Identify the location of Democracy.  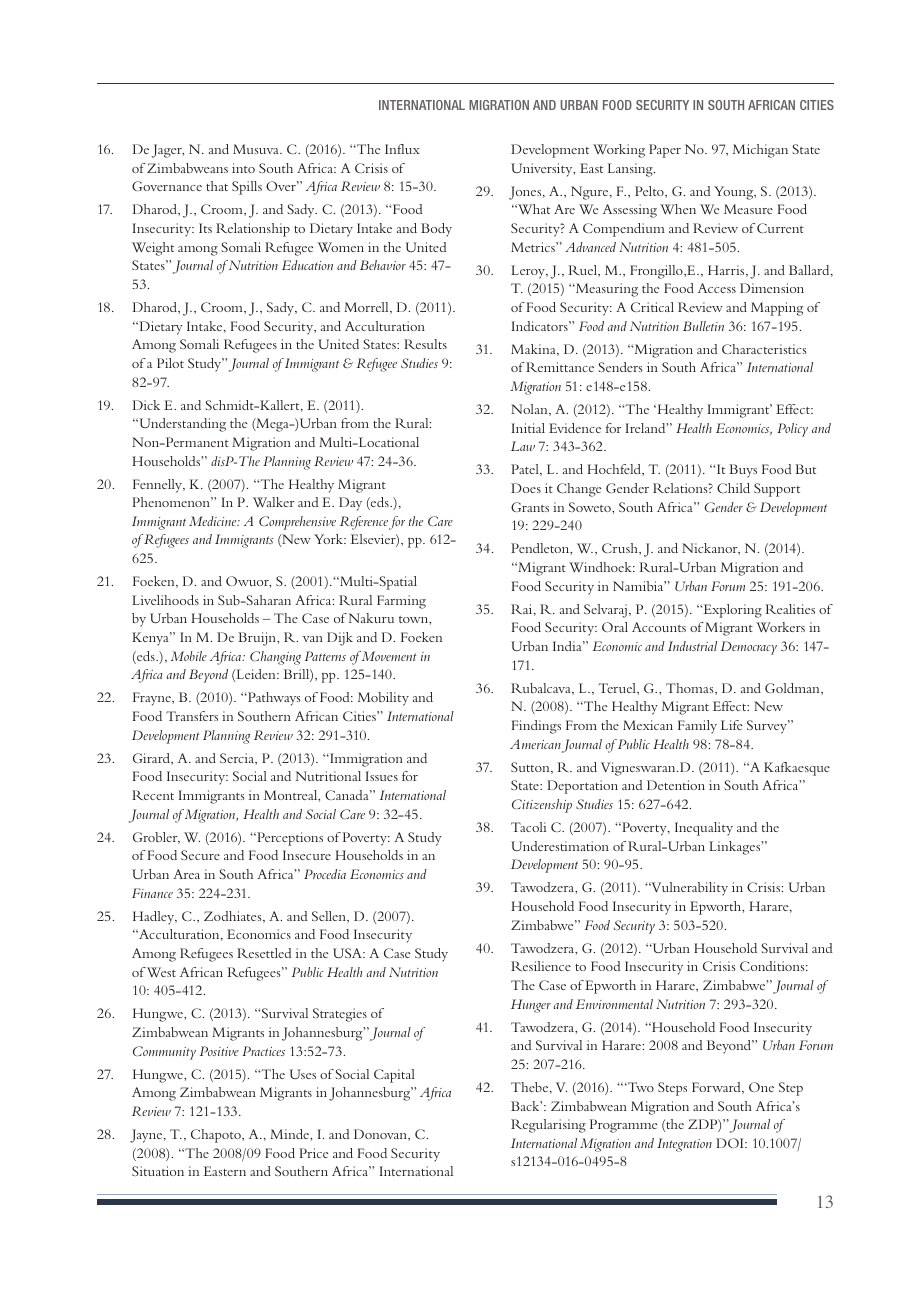
(749, 648).
